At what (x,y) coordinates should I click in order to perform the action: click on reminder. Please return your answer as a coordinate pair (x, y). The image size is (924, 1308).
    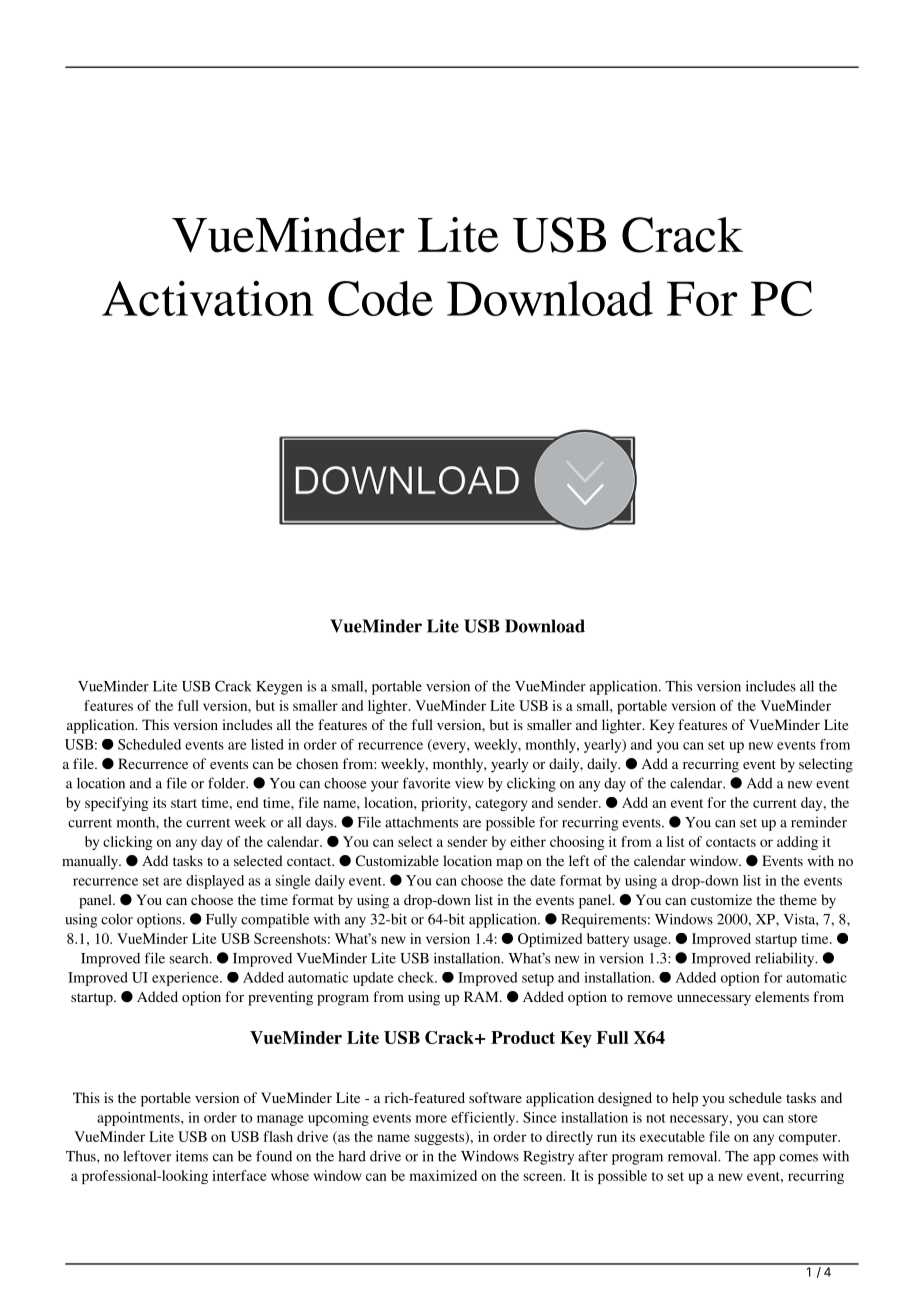
    Looking at the image, I should click on (819, 822).
